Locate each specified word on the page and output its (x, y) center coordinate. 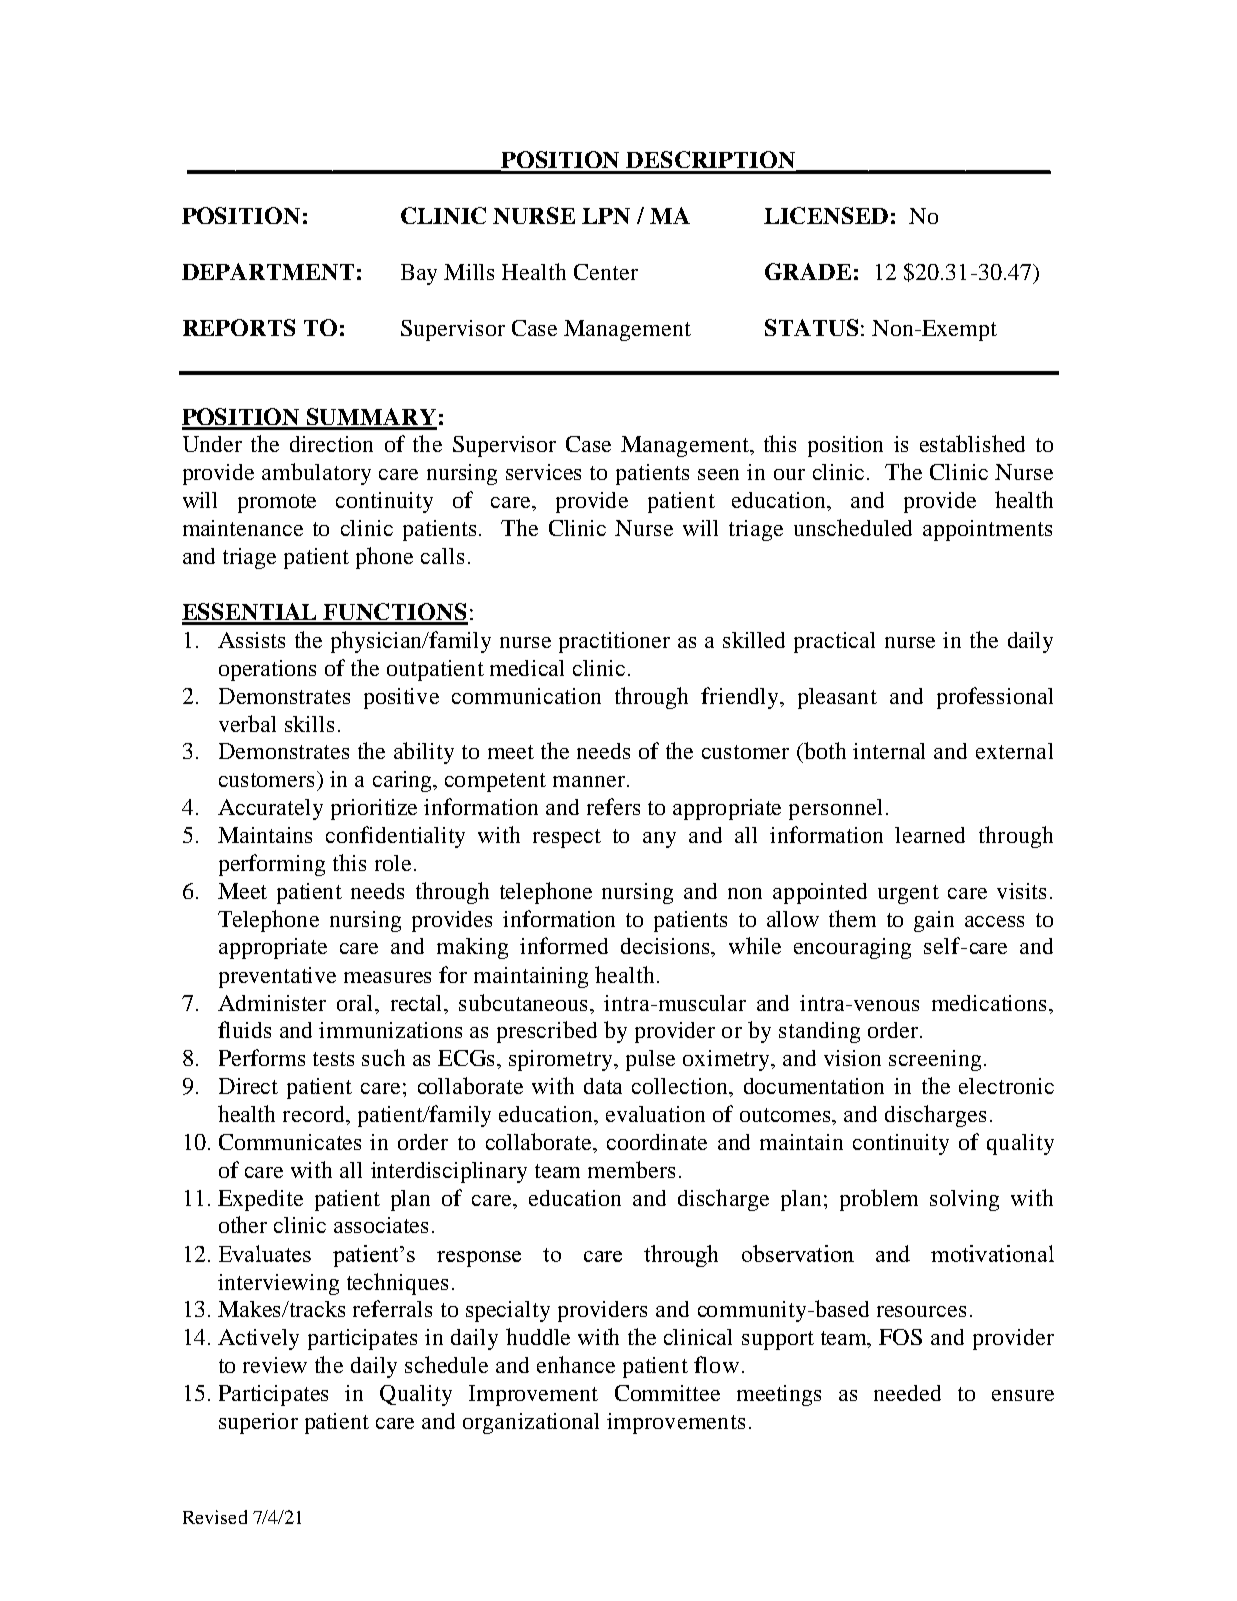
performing (272, 865)
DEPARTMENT (268, 271)
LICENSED (826, 215)
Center (606, 272)
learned (930, 835)
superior (258, 1423)
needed (907, 1393)
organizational (531, 1423)
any (659, 840)
